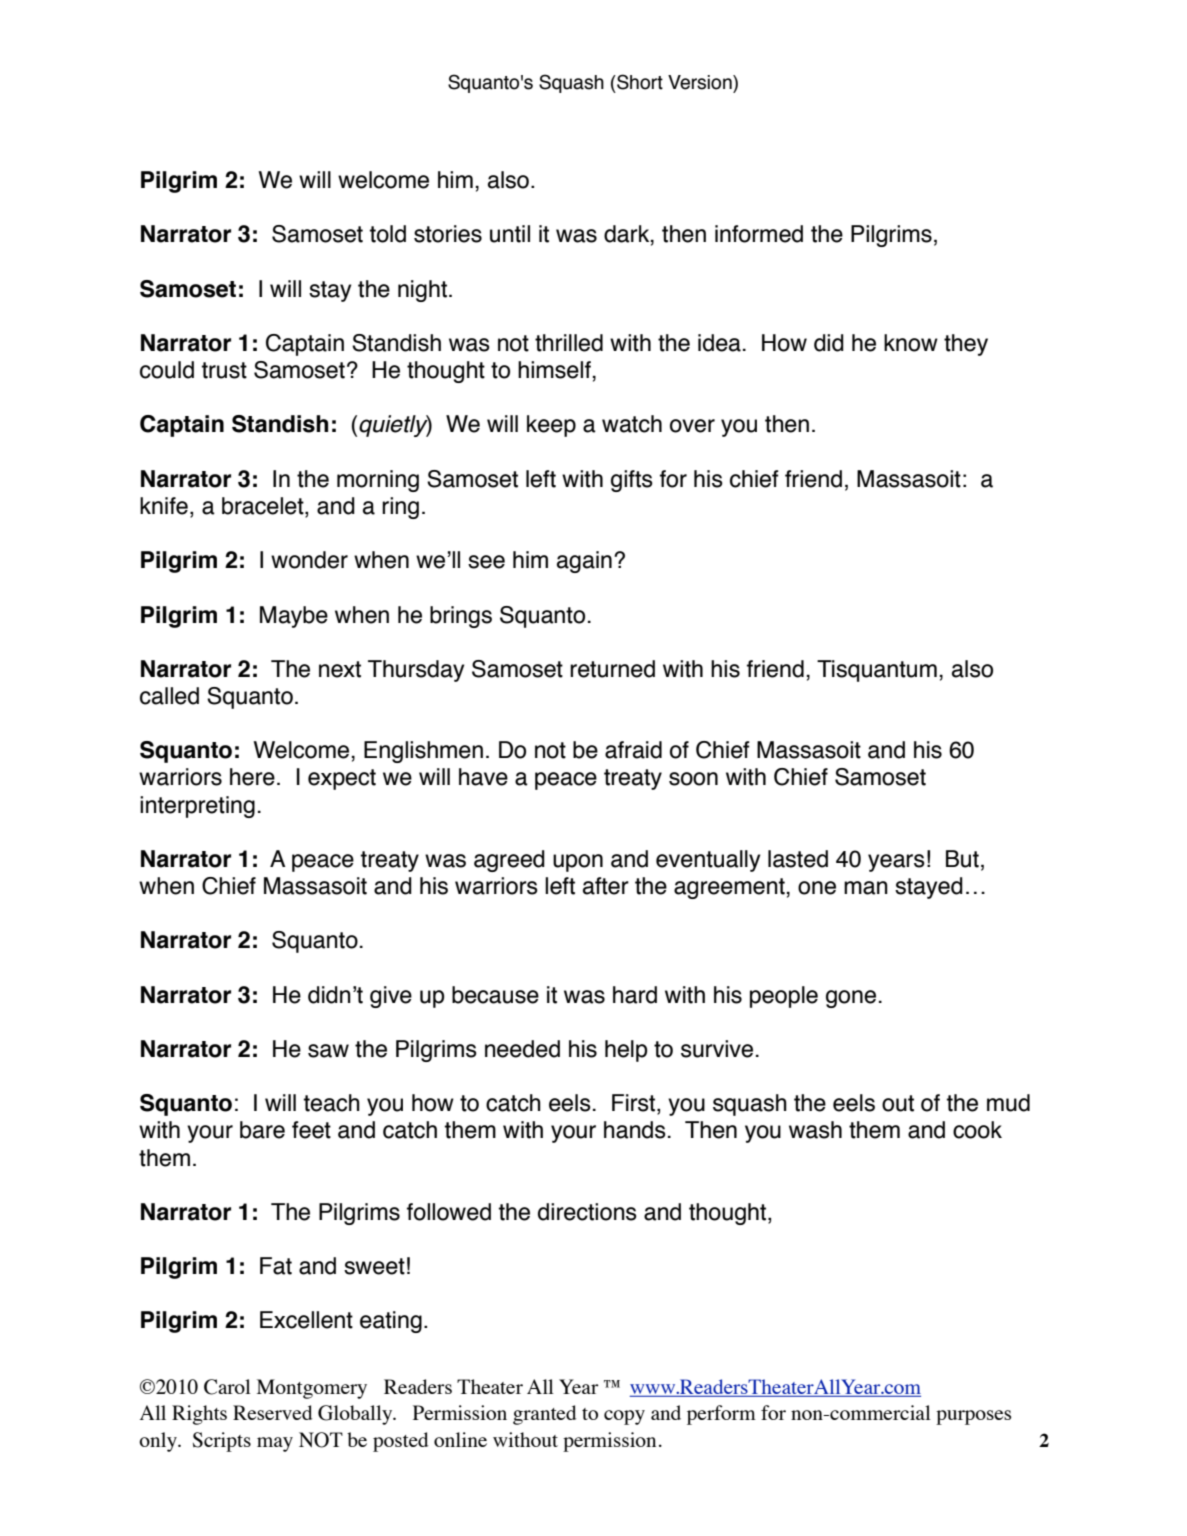  Describe the element at coordinates (387, 234) in the page. I see `told` at that location.
